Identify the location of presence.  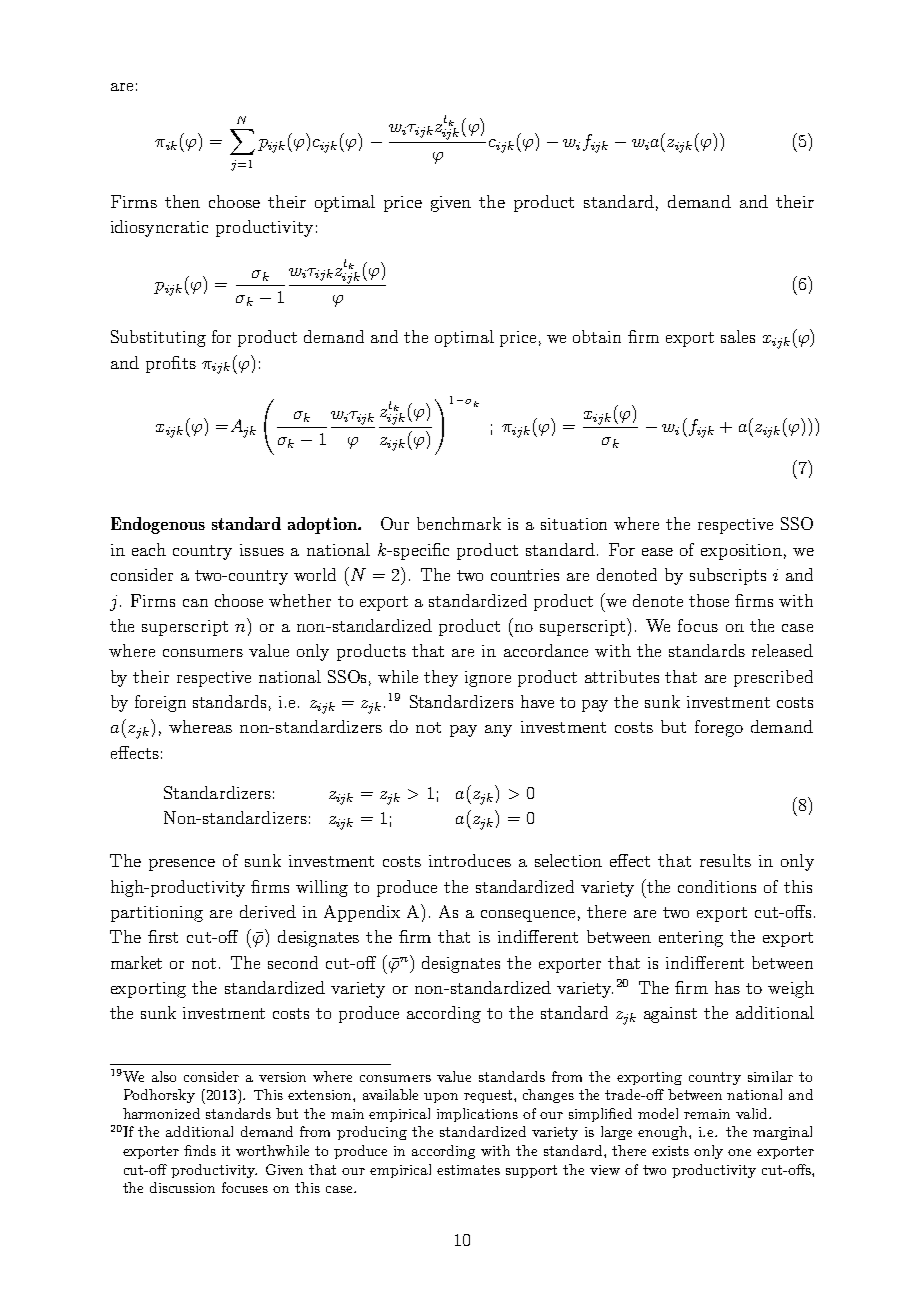
(182, 865).
